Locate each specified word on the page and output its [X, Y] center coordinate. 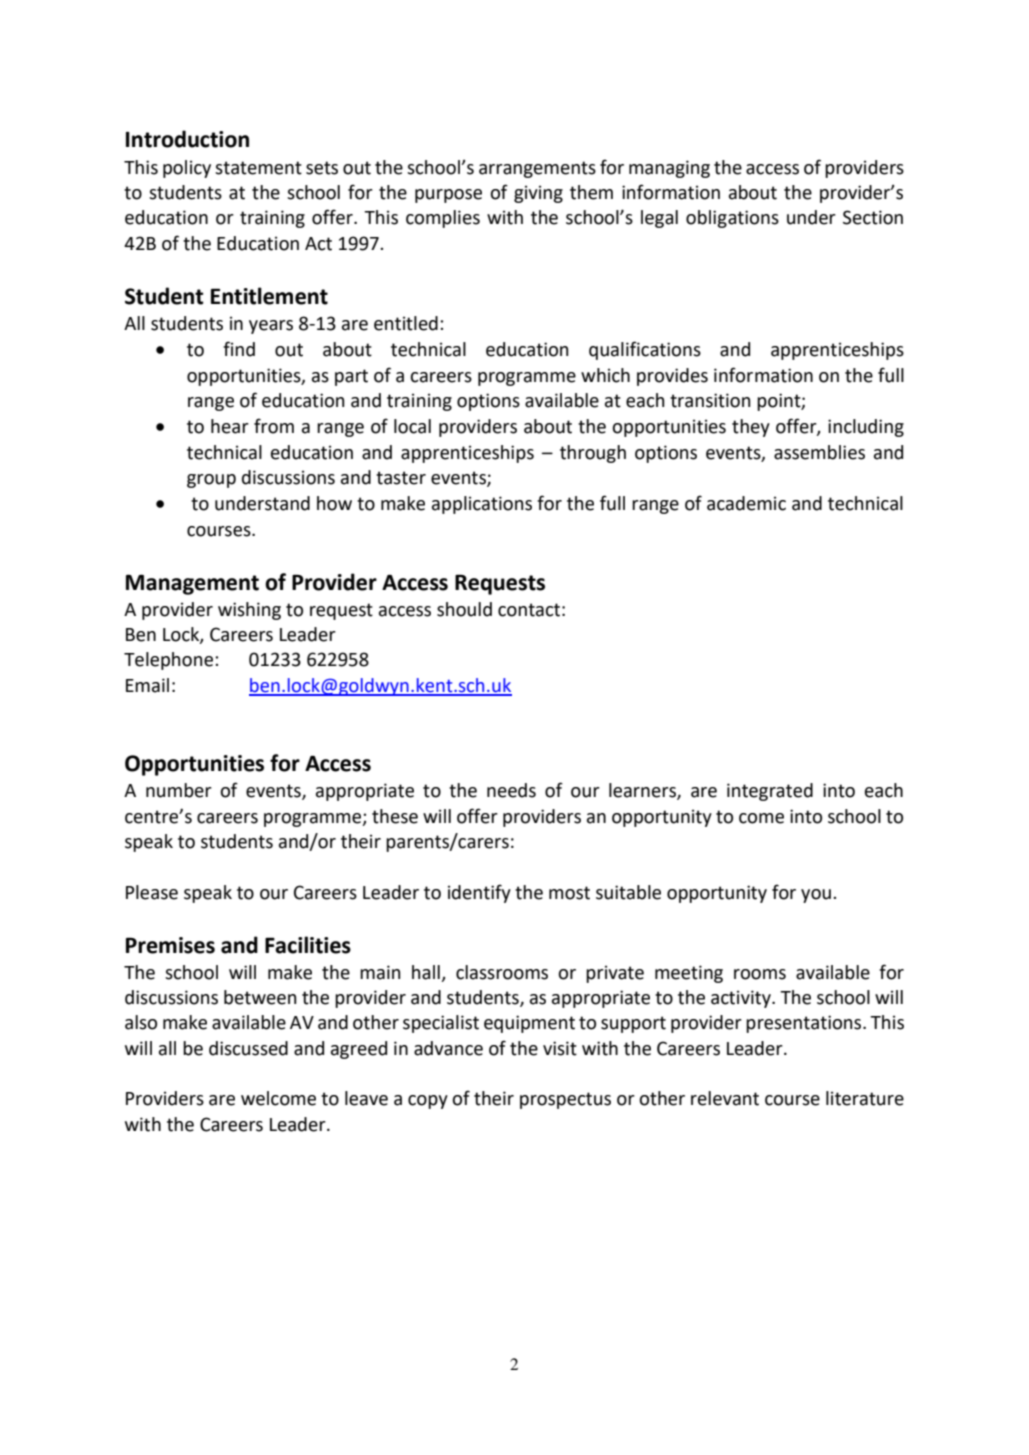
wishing [249, 611]
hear [230, 426]
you [816, 896]
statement [258, 168]
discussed [248, 1048]
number [179, 790]
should [464, 609]
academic [746, 503]
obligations [732, 219]
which [605, 375]
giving [538, 194]
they [751, 428]
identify [479, 893]
